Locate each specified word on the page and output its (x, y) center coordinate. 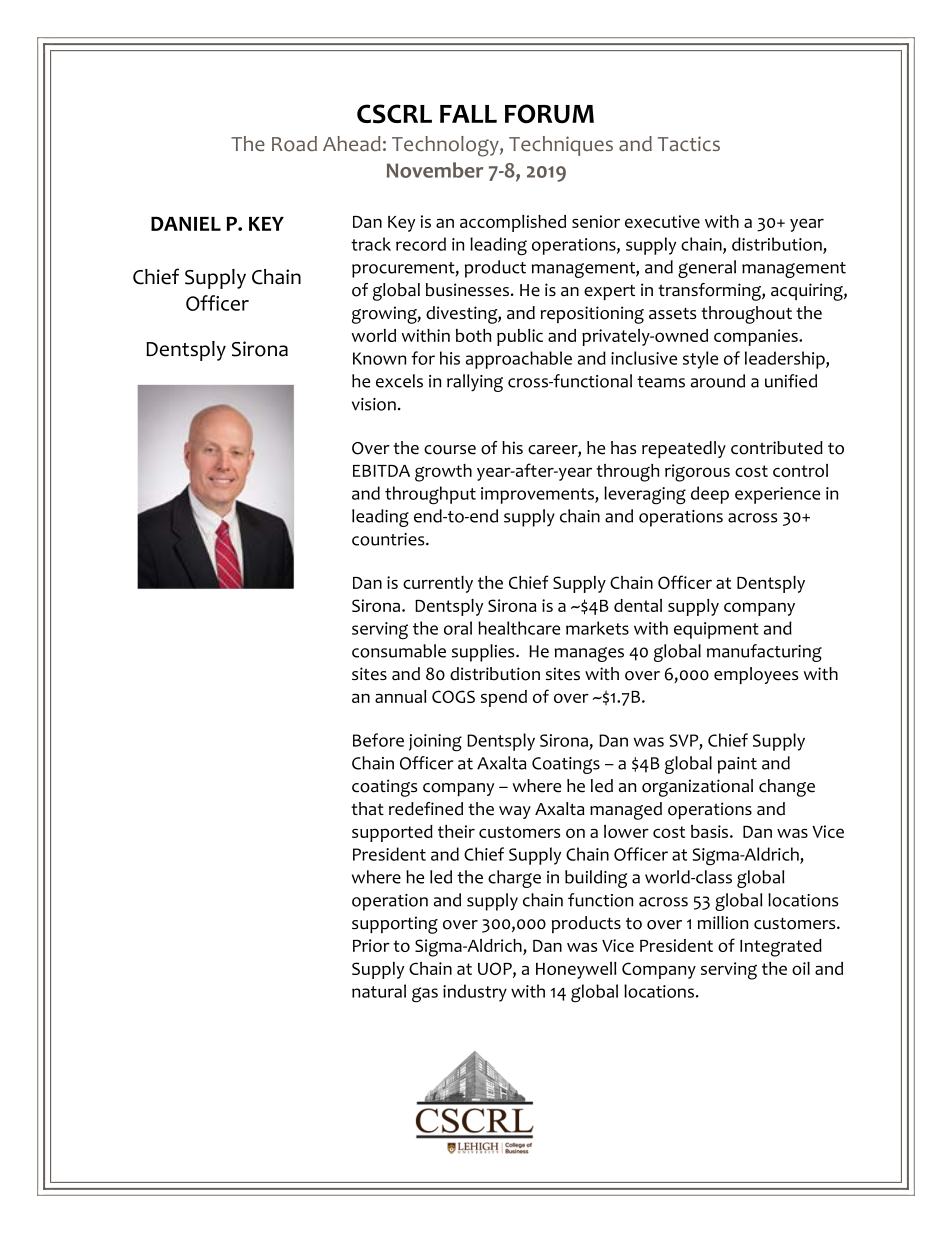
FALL (468, 114)
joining (435, 743)
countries (389, 539)
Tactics (689, 143)
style (700, 360)
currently (438, 584)
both (473, 335)
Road (294, 144)
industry (475, 993)
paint (737, 765)
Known (379, 358)
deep (710, 495)
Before (378, 740)
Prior (371, 945)
